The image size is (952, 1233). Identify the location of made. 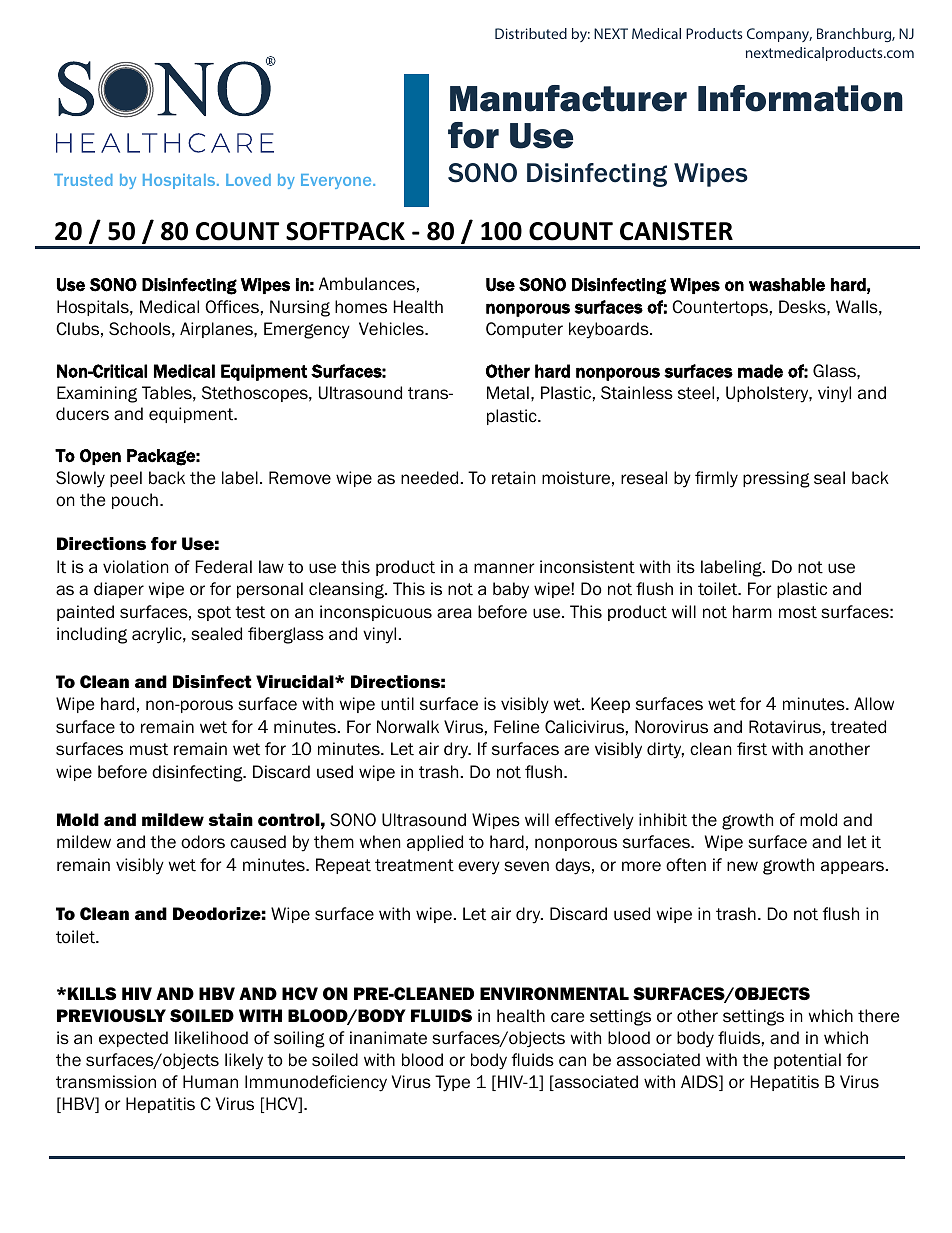
(760, 371).
